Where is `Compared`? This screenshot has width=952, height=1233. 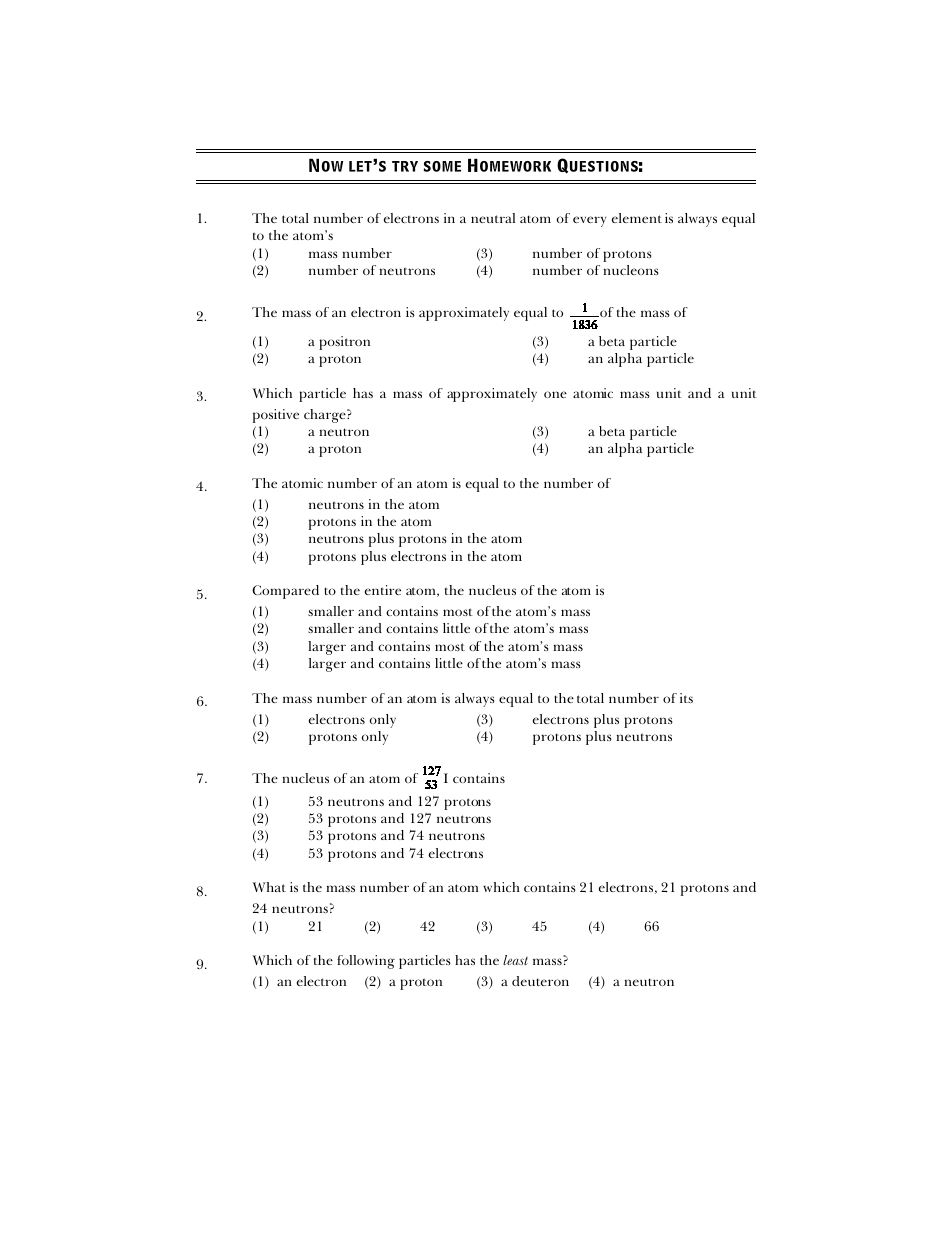 Compared is located at coordinates (285, 592).
